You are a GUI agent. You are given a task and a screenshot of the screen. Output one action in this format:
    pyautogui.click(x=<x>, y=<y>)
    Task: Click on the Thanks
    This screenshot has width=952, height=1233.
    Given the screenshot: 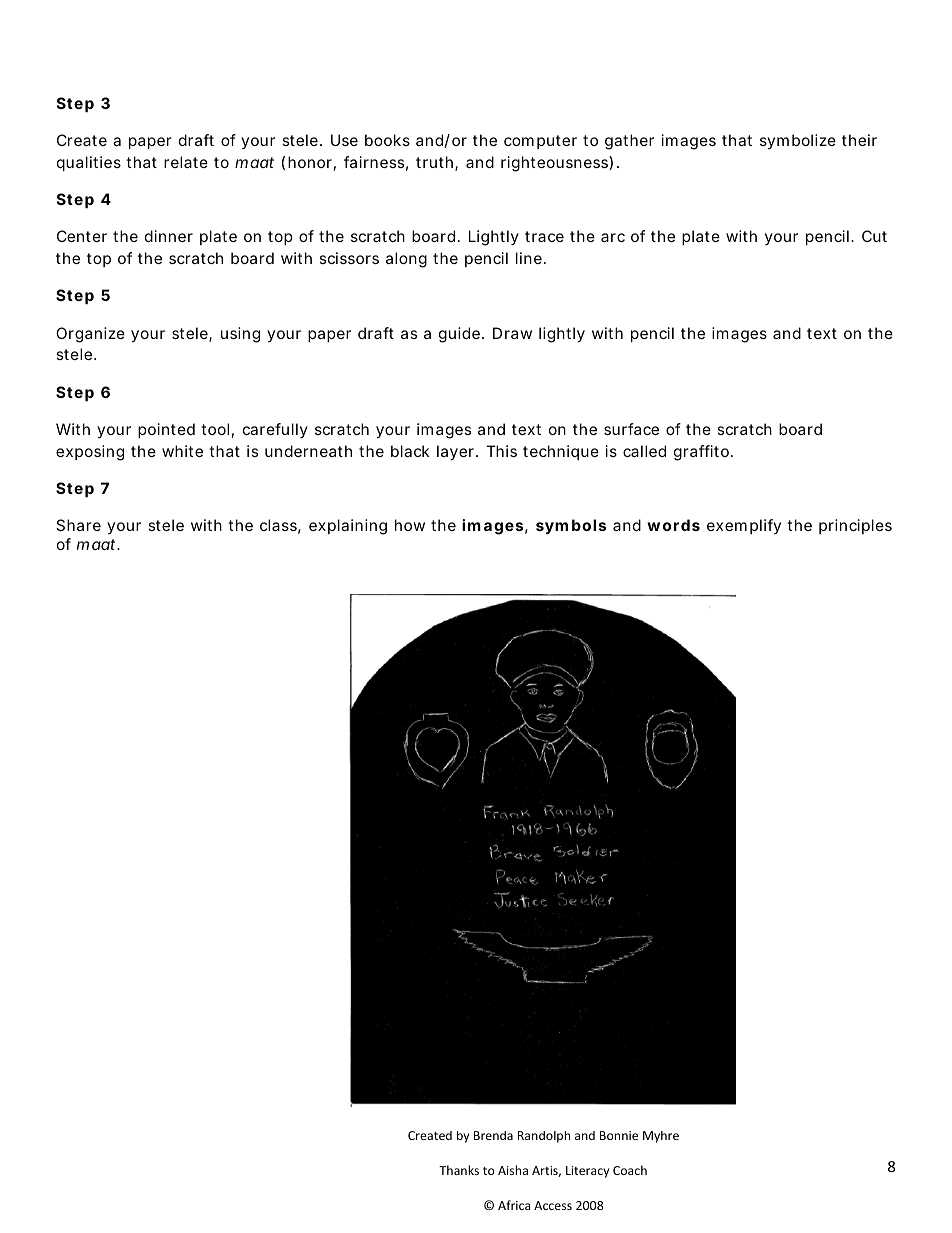 What is the action you would take?
    pyautogui.click(x=459, y=1170)
